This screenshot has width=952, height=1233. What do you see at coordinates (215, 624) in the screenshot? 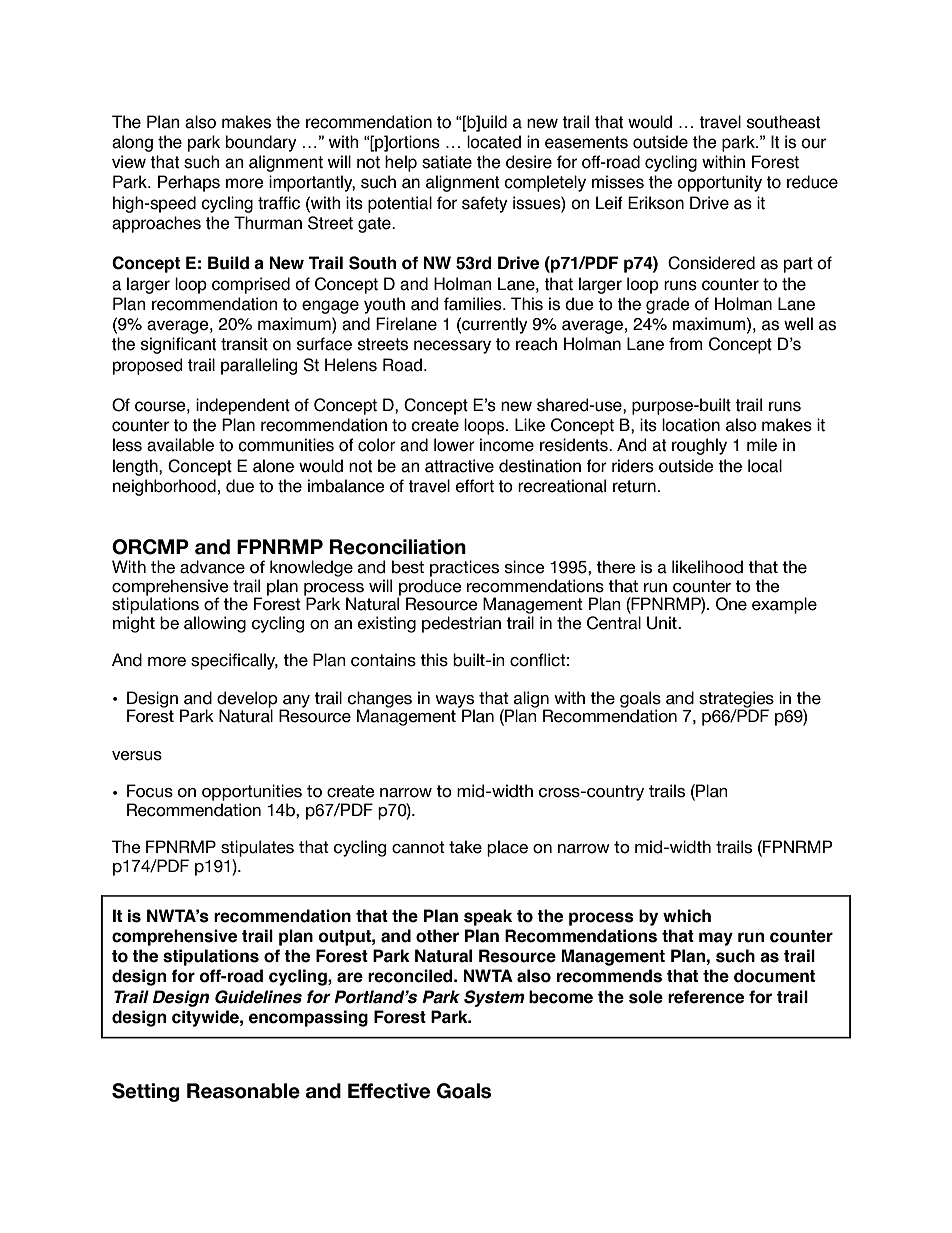
I see `allowing` at bounding box center [215, 624].
